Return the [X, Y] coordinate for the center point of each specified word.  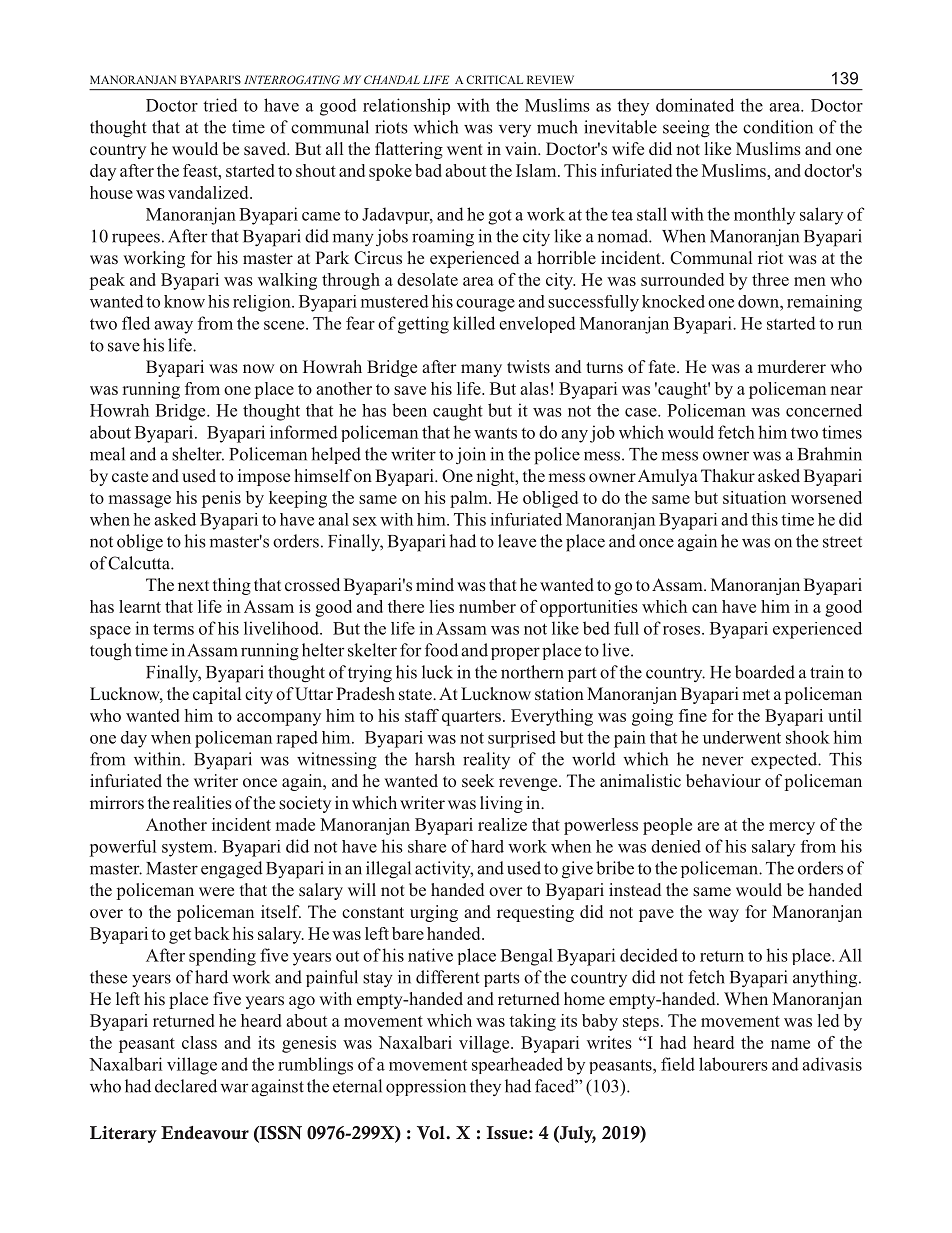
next [193, 585]
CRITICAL [494, 79]
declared [186, 1086]
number [487, 606]
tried [220, 105]
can [704, 608]
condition [778, 127]
